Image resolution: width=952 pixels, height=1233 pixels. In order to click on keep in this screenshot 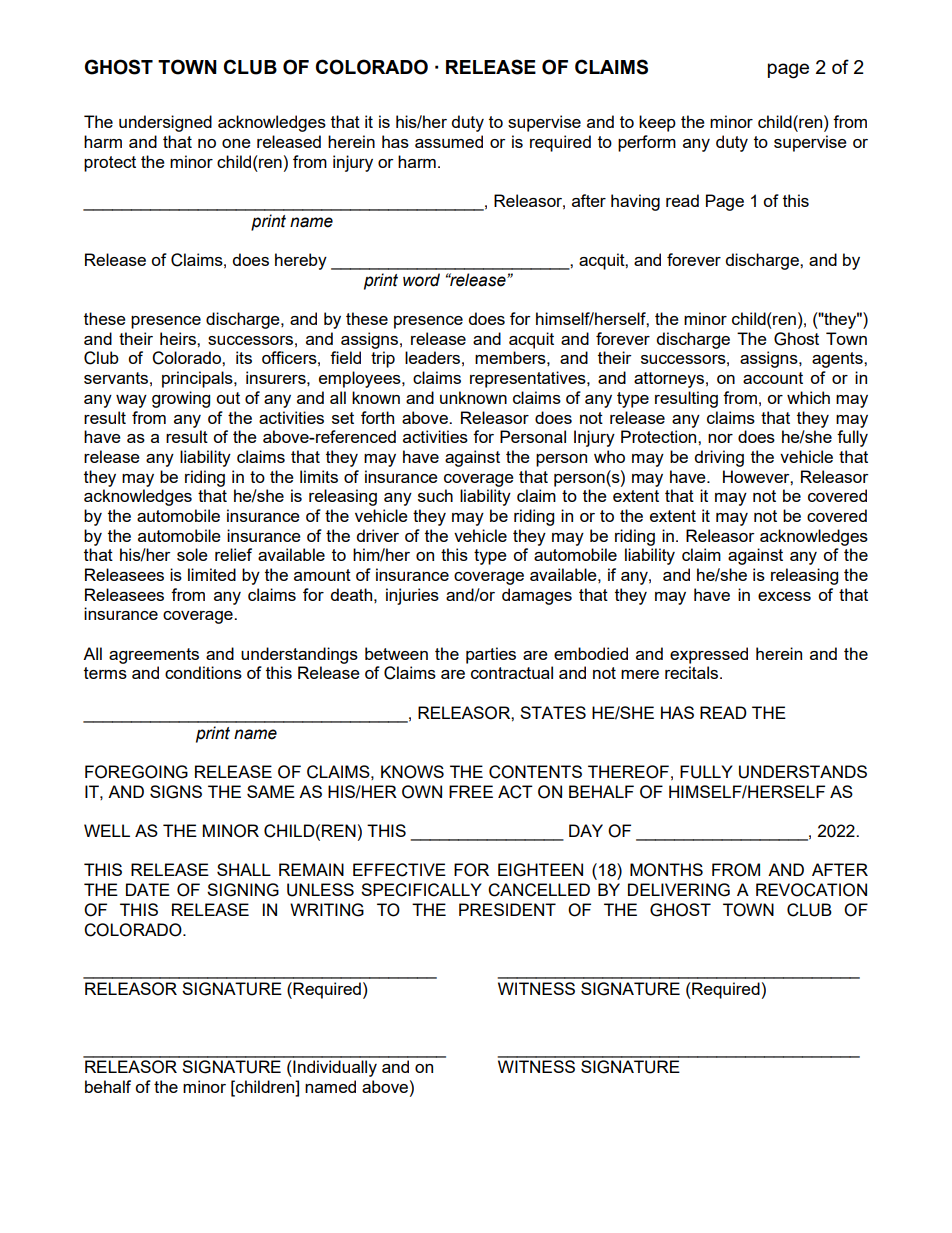, I will do `click(657, 123)`.
